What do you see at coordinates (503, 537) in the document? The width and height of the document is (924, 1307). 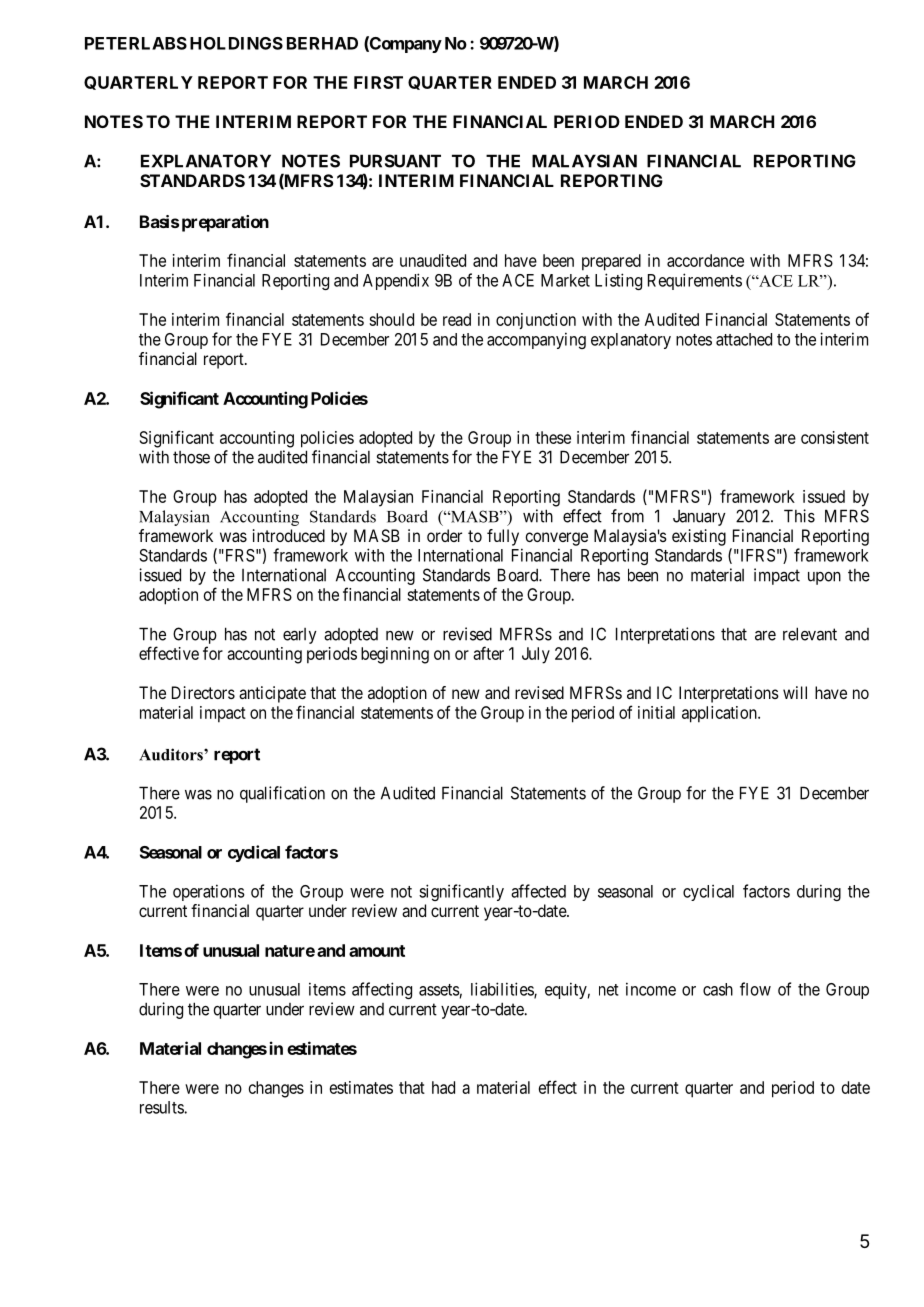 I see `fully` at bounding box center [503, 537].
